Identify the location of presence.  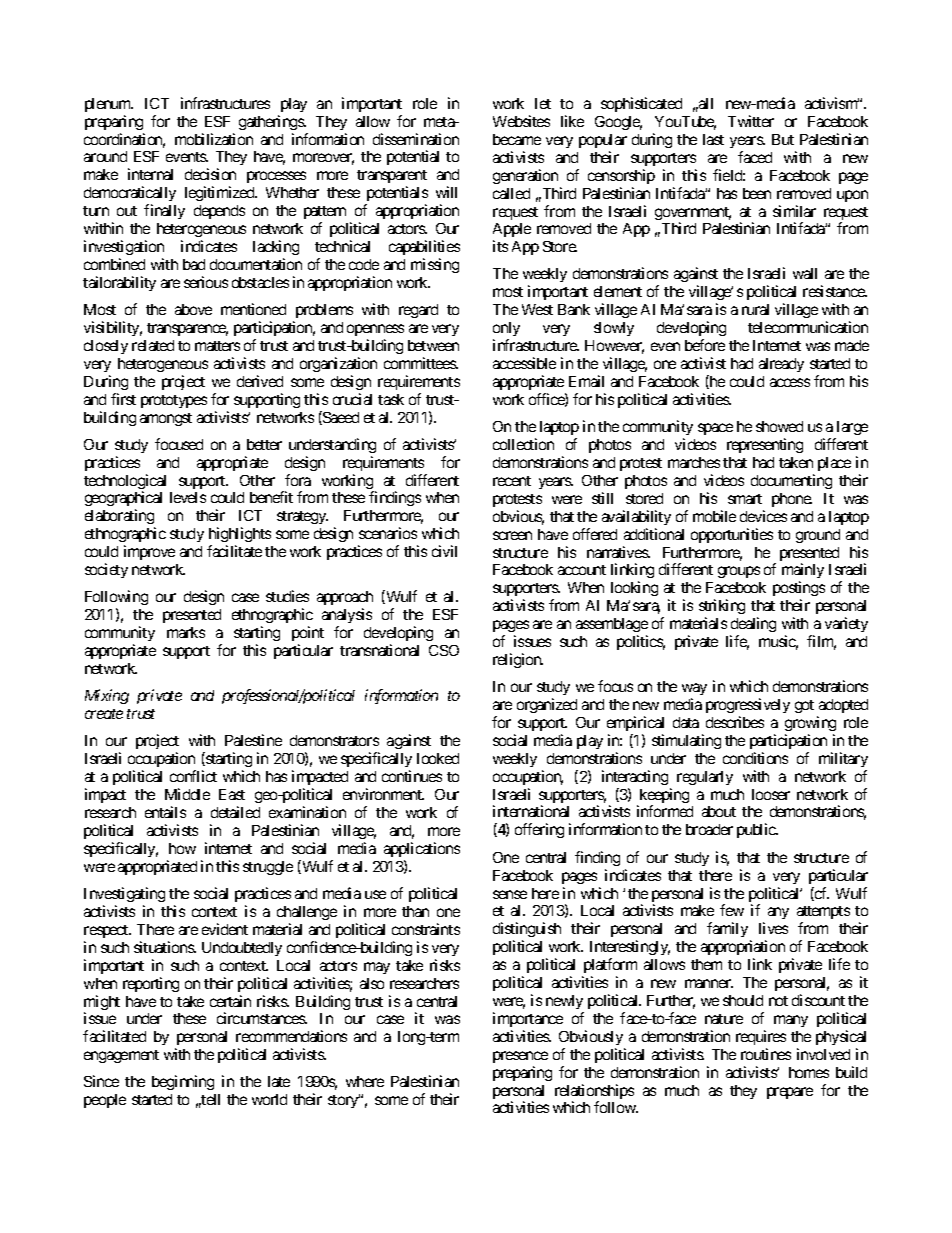
(520, 1057).
